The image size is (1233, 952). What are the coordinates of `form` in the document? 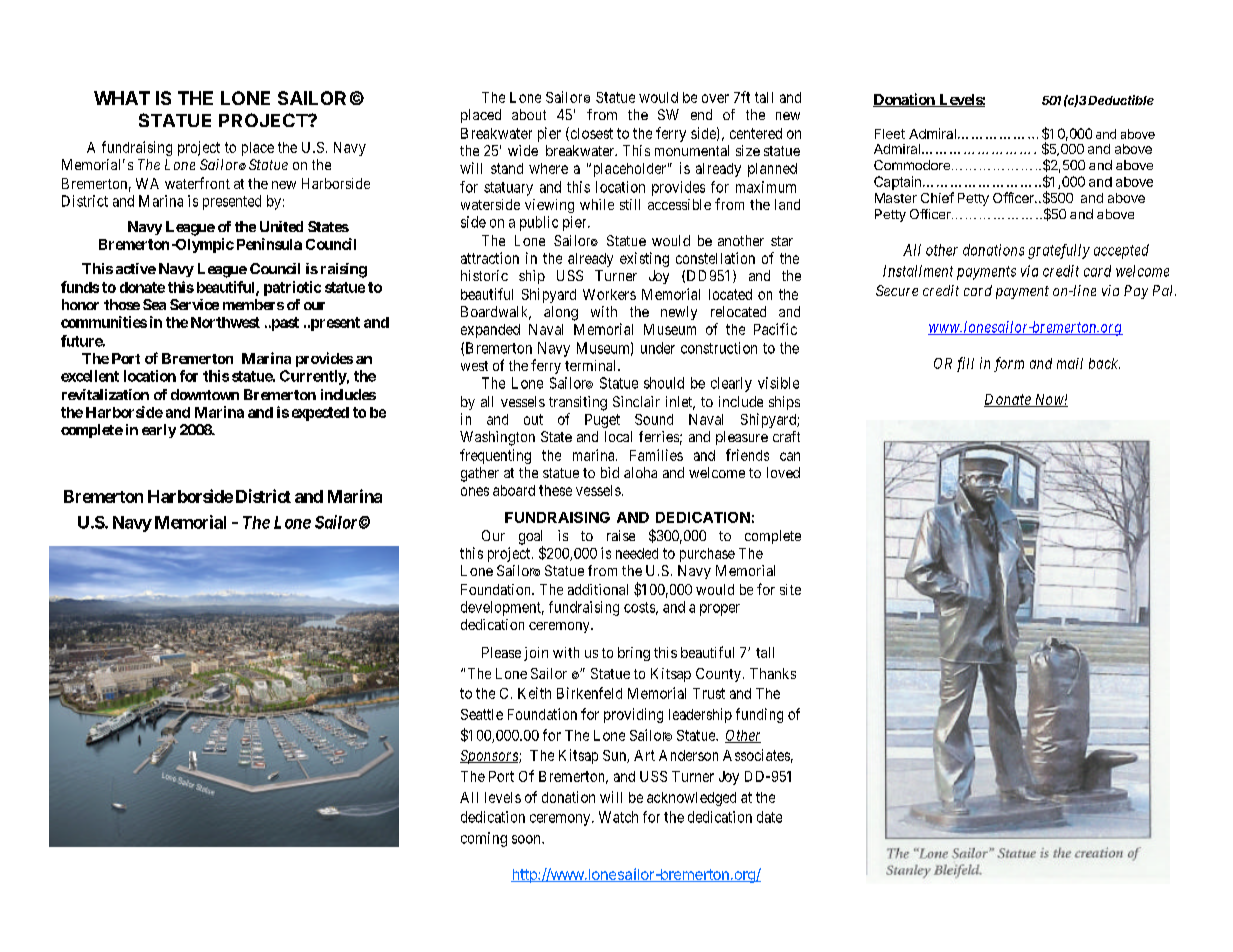 It's located at (1009, 364).
